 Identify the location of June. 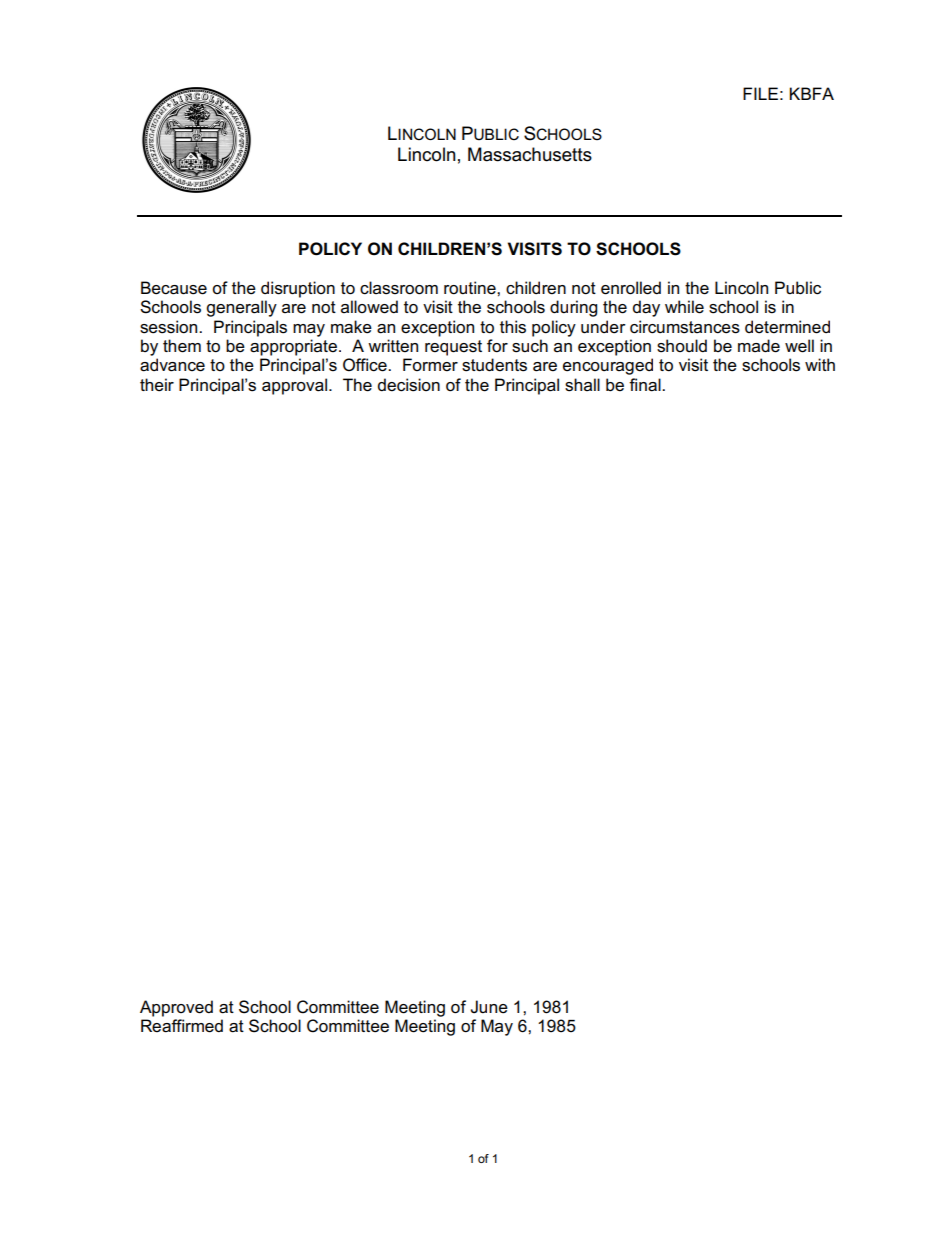
(489, 1007).
